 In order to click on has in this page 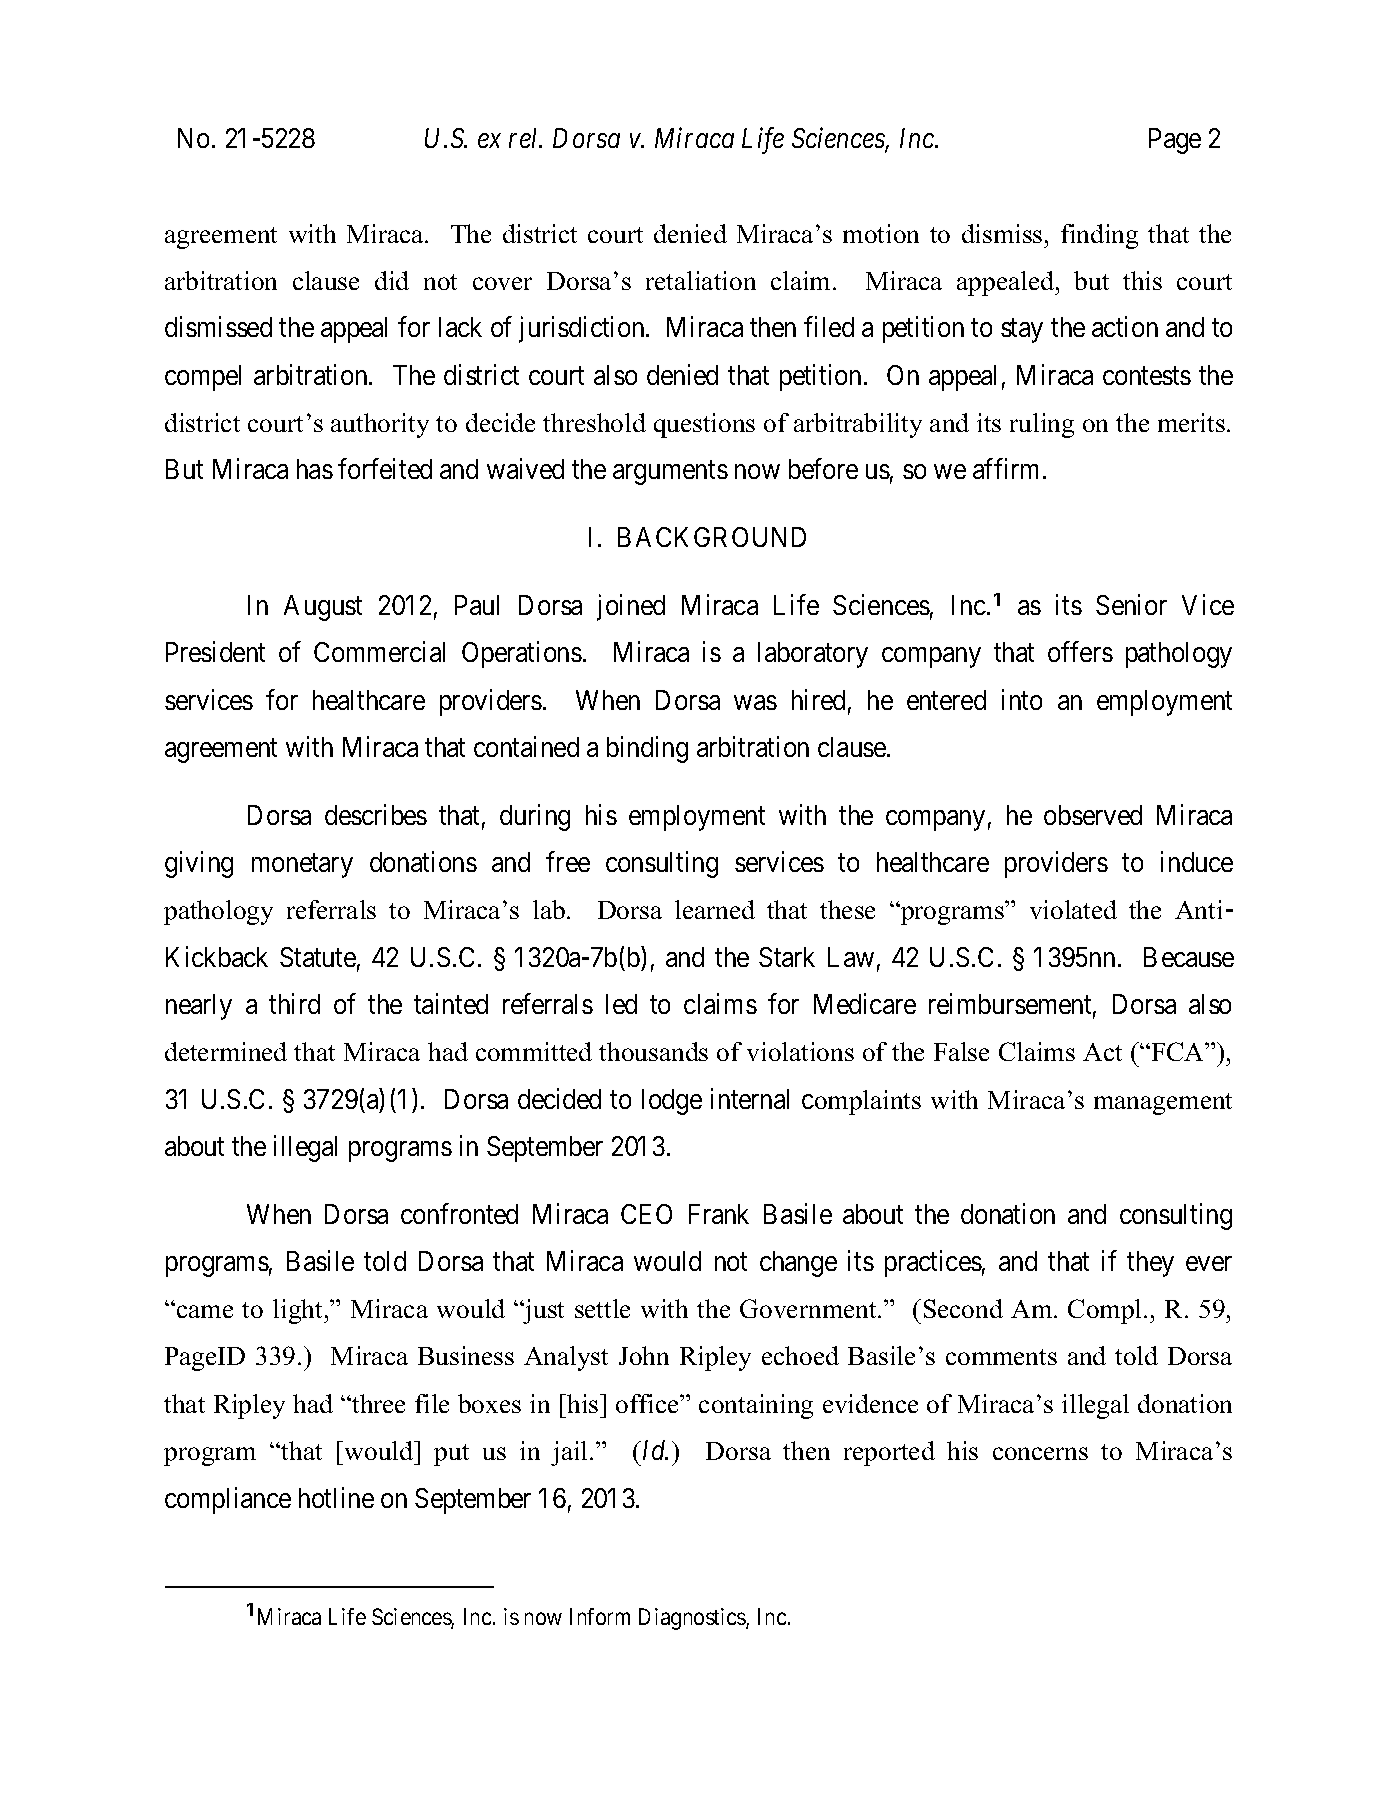, I will do `click(315, 469)`.
